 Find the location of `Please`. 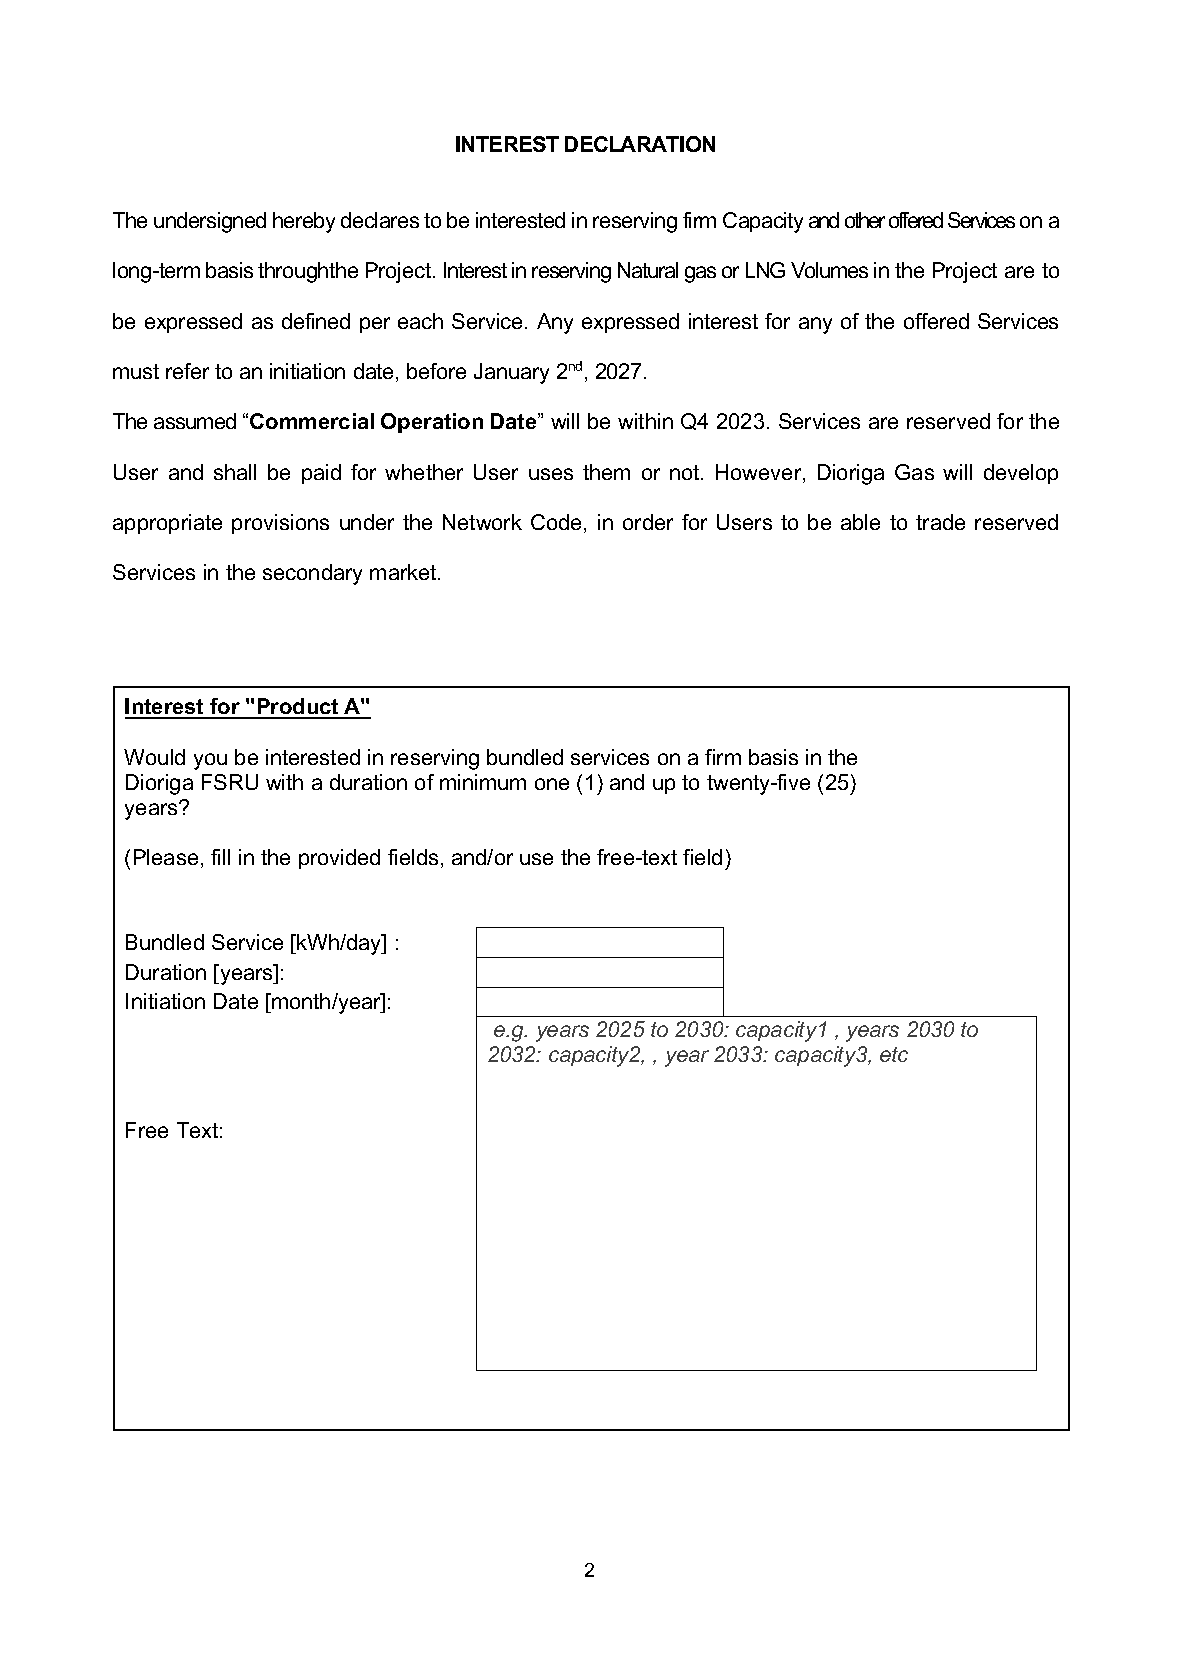

Please is located at coordinates (166, 857).
